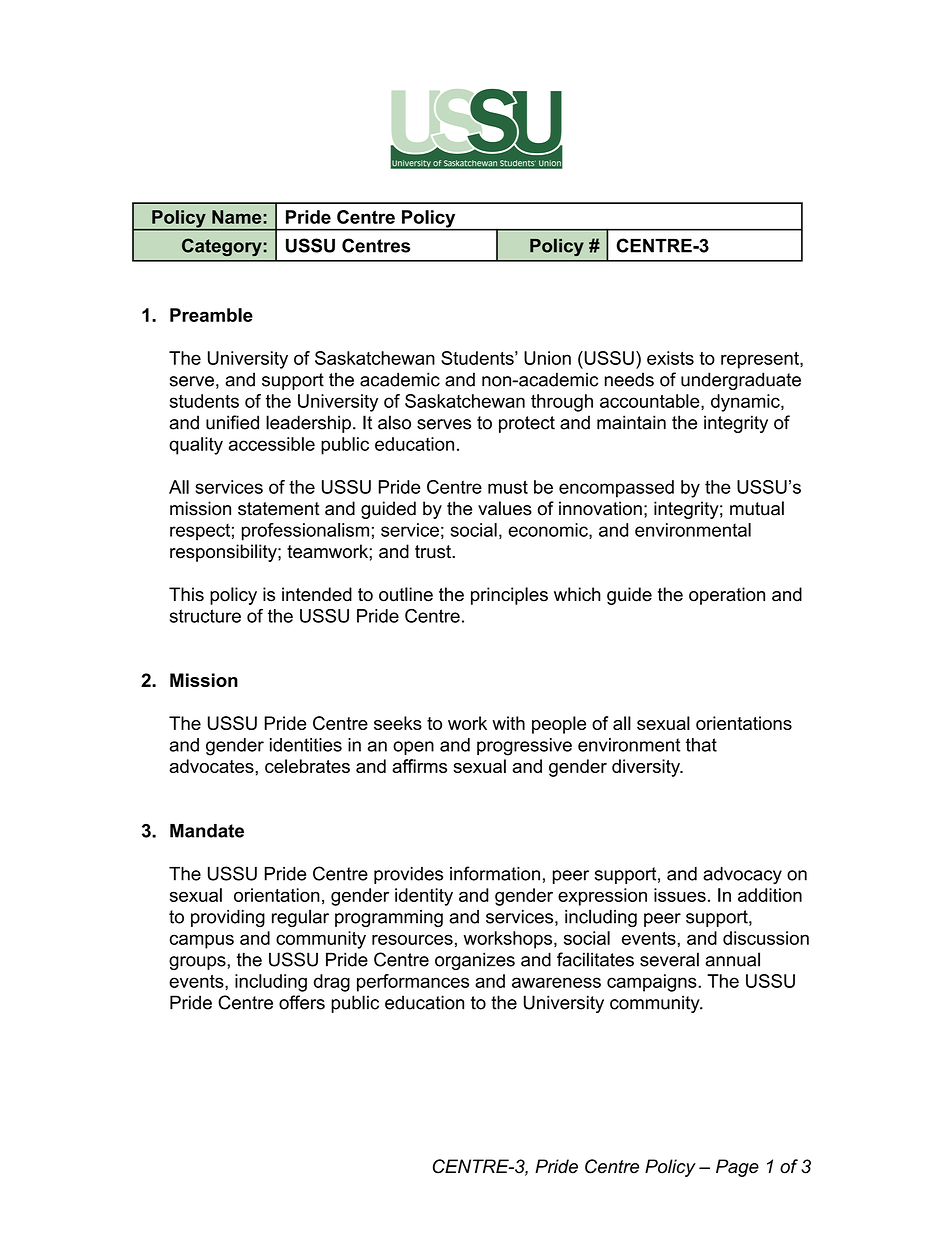  What do you see at coordinates (670, 358) in the image?
I see `exists` at bounding box center [670, 358].
